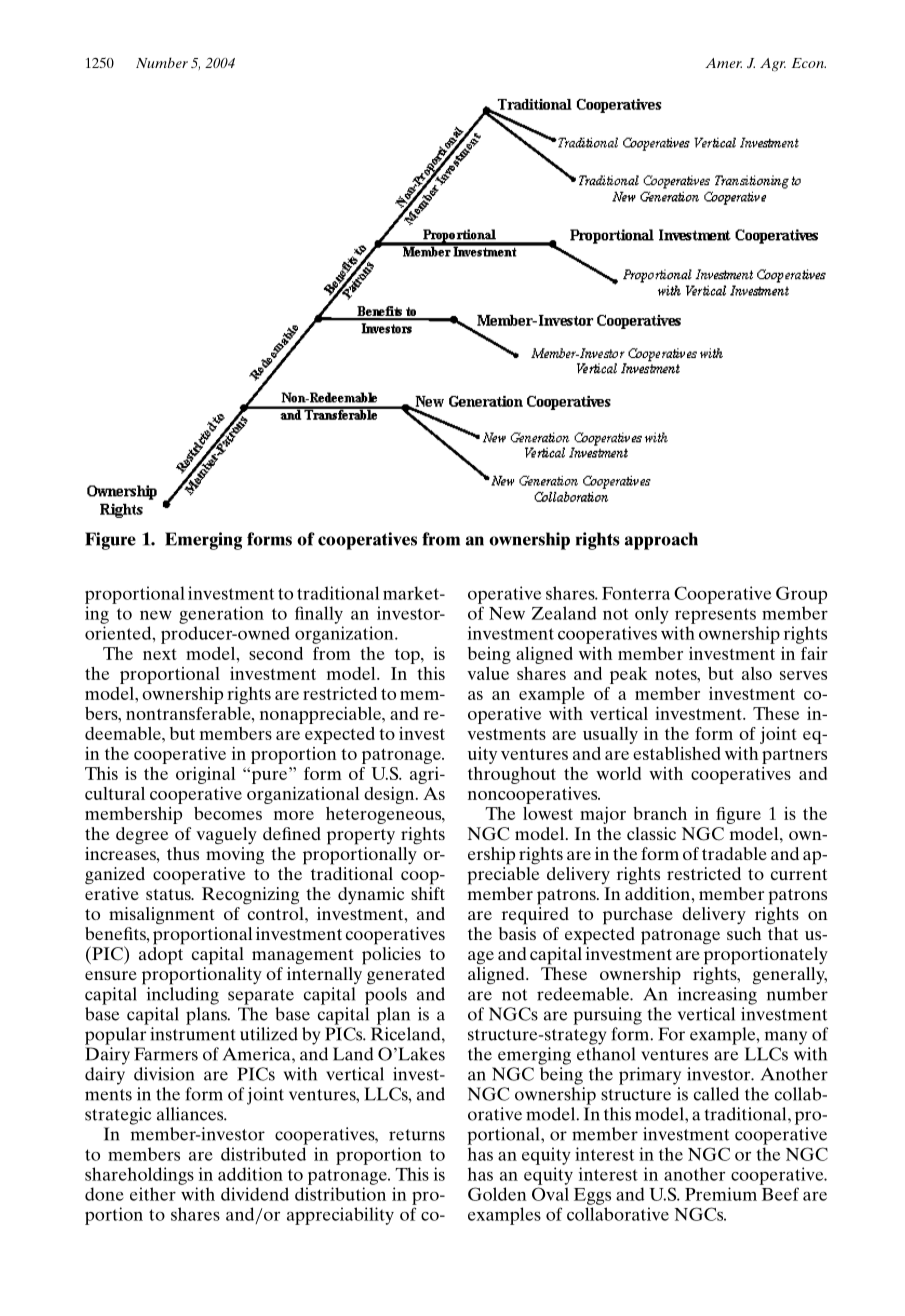  What do you see at coordinates (153, 1194) in the screenshot?
I see `either` at bounding box center [153, 1194].
